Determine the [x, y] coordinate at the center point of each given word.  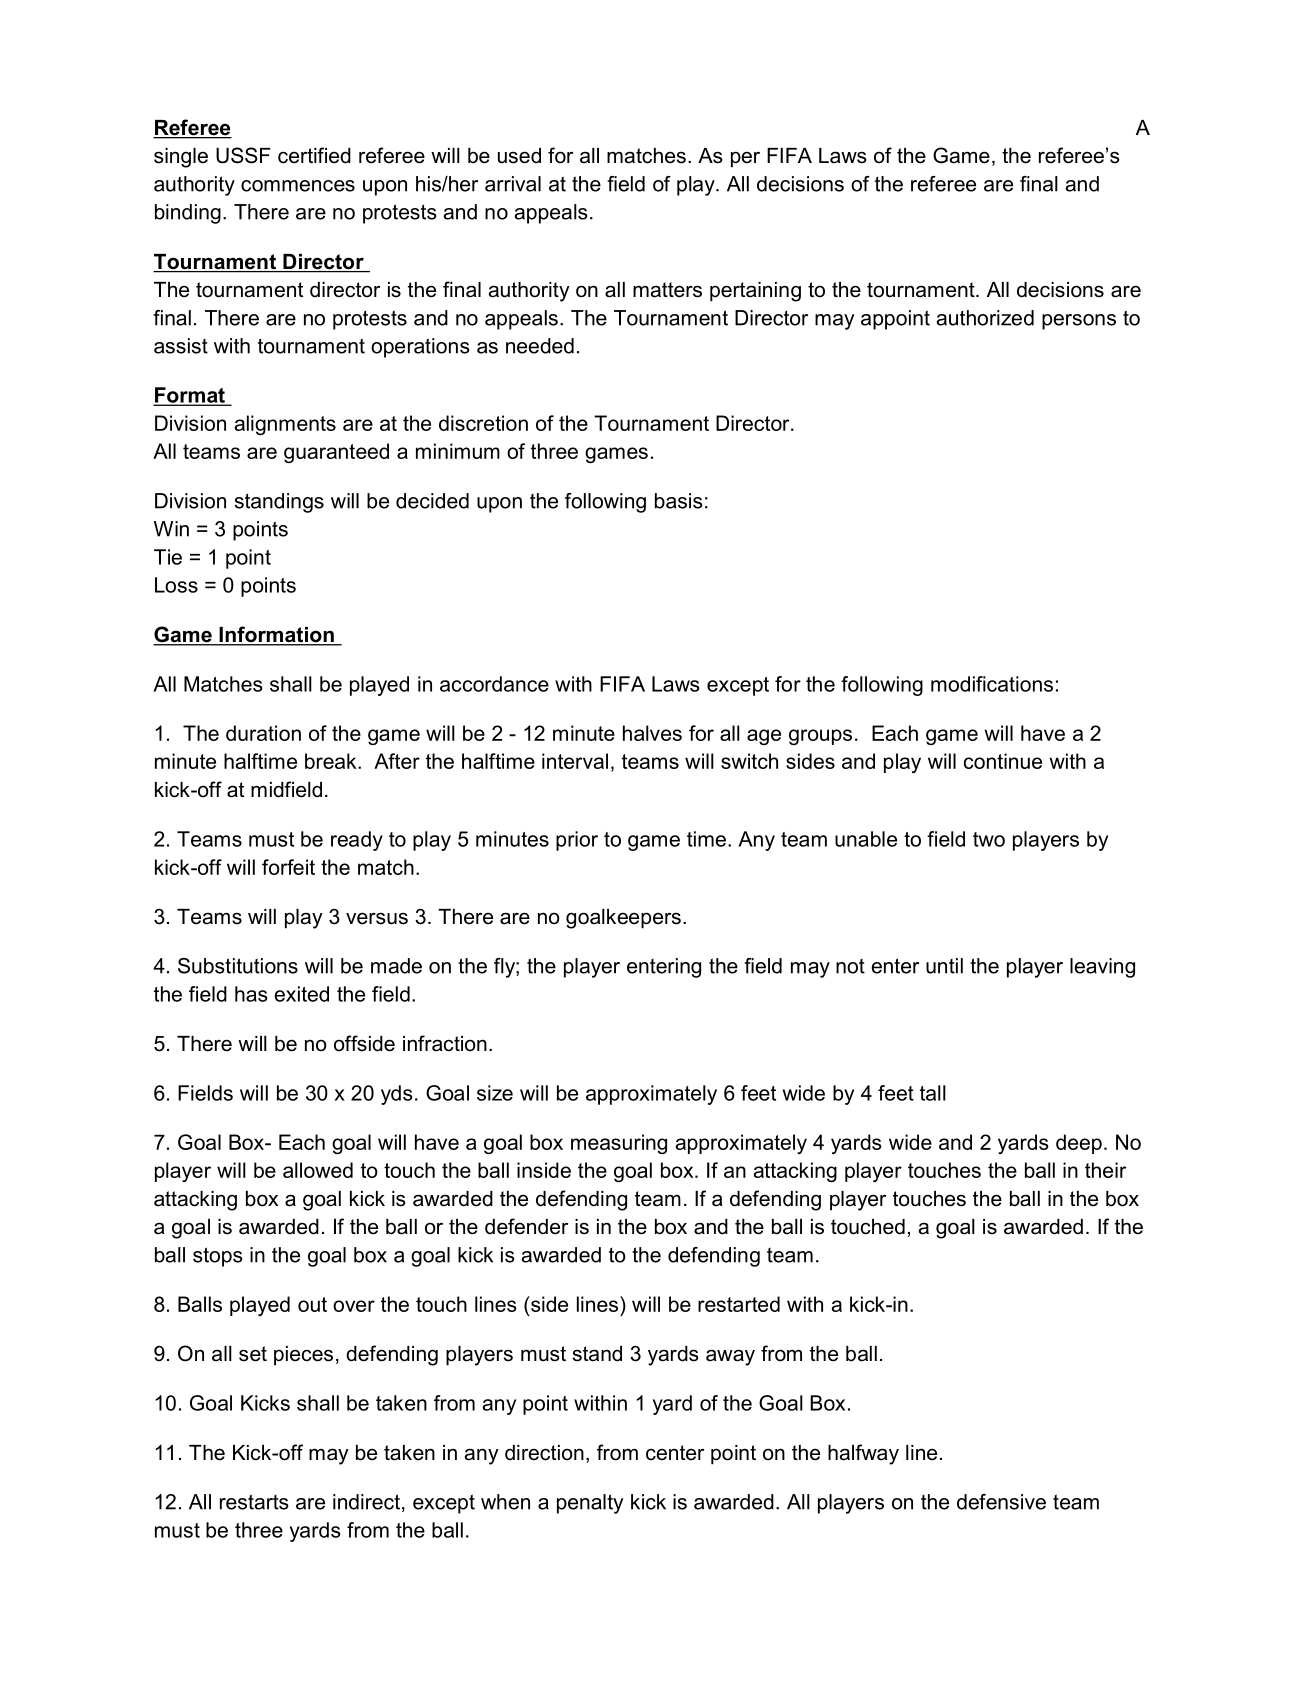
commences [298, 186]
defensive [1001, 1502]
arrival [513, 184]
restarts [254, 1502]
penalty [590, 1504]
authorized [985, 318]
